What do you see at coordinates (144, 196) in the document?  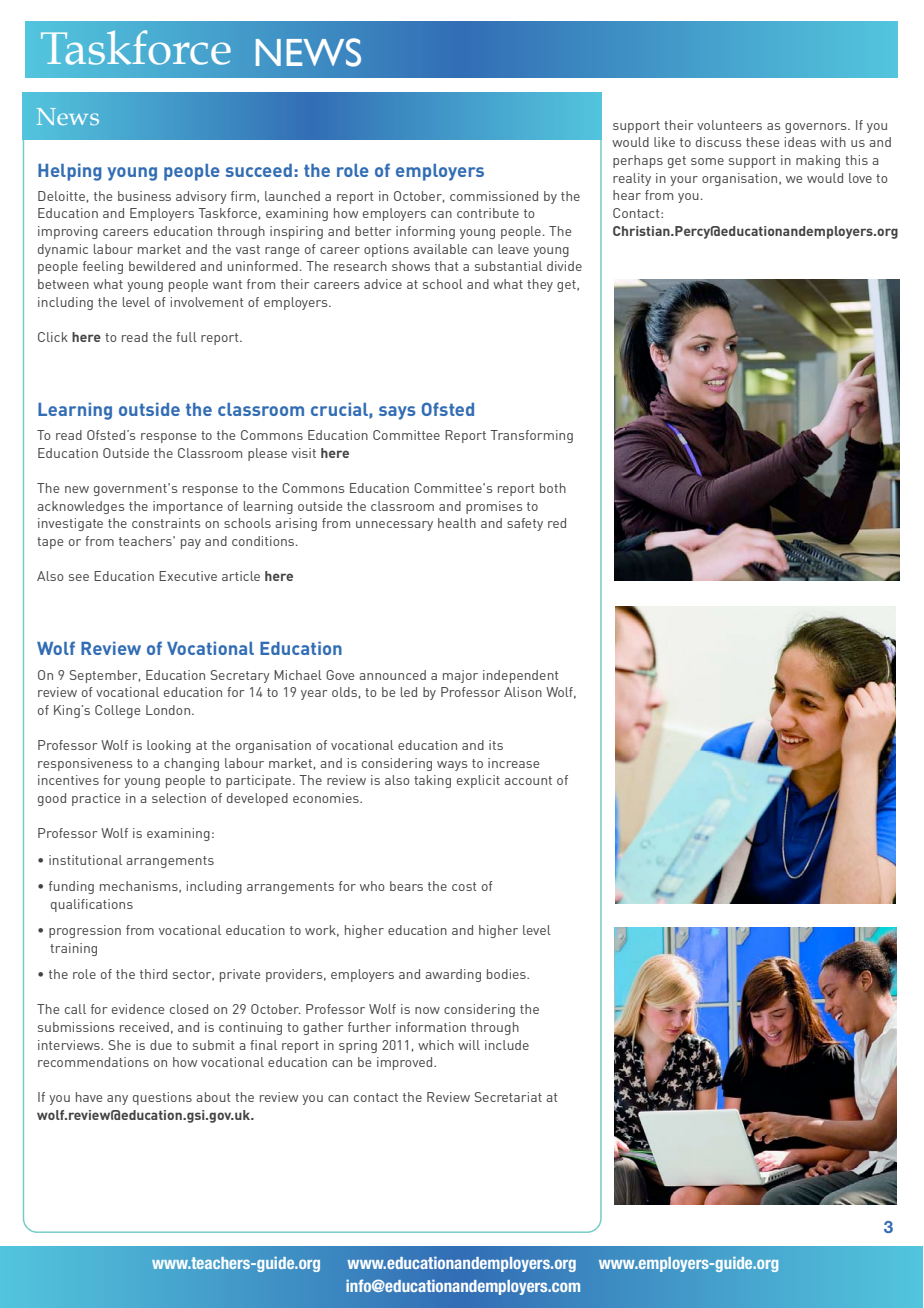 I see `business` at bounding box center [144, 196].
